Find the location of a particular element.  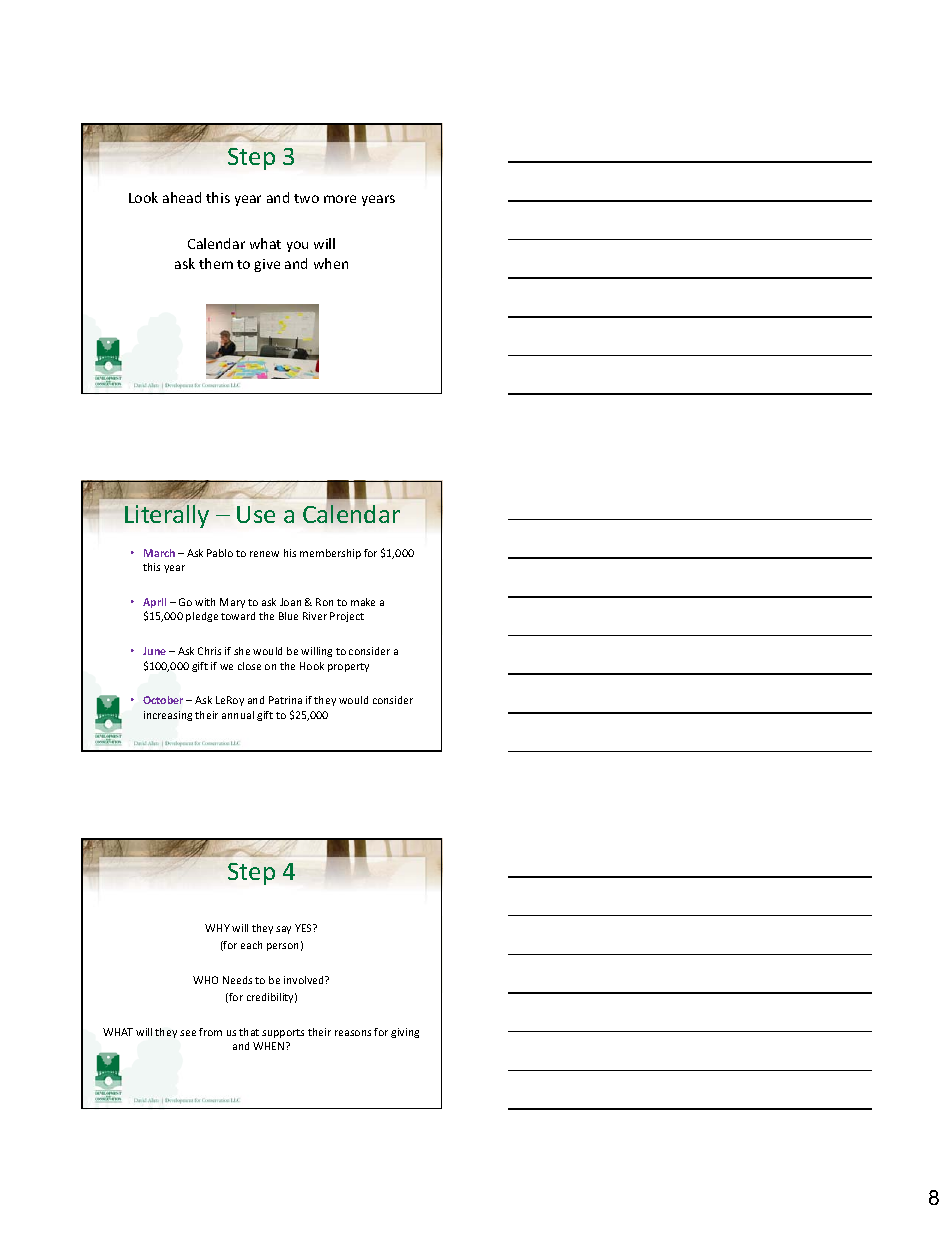

ahead is located at coordinates (182, 197).
